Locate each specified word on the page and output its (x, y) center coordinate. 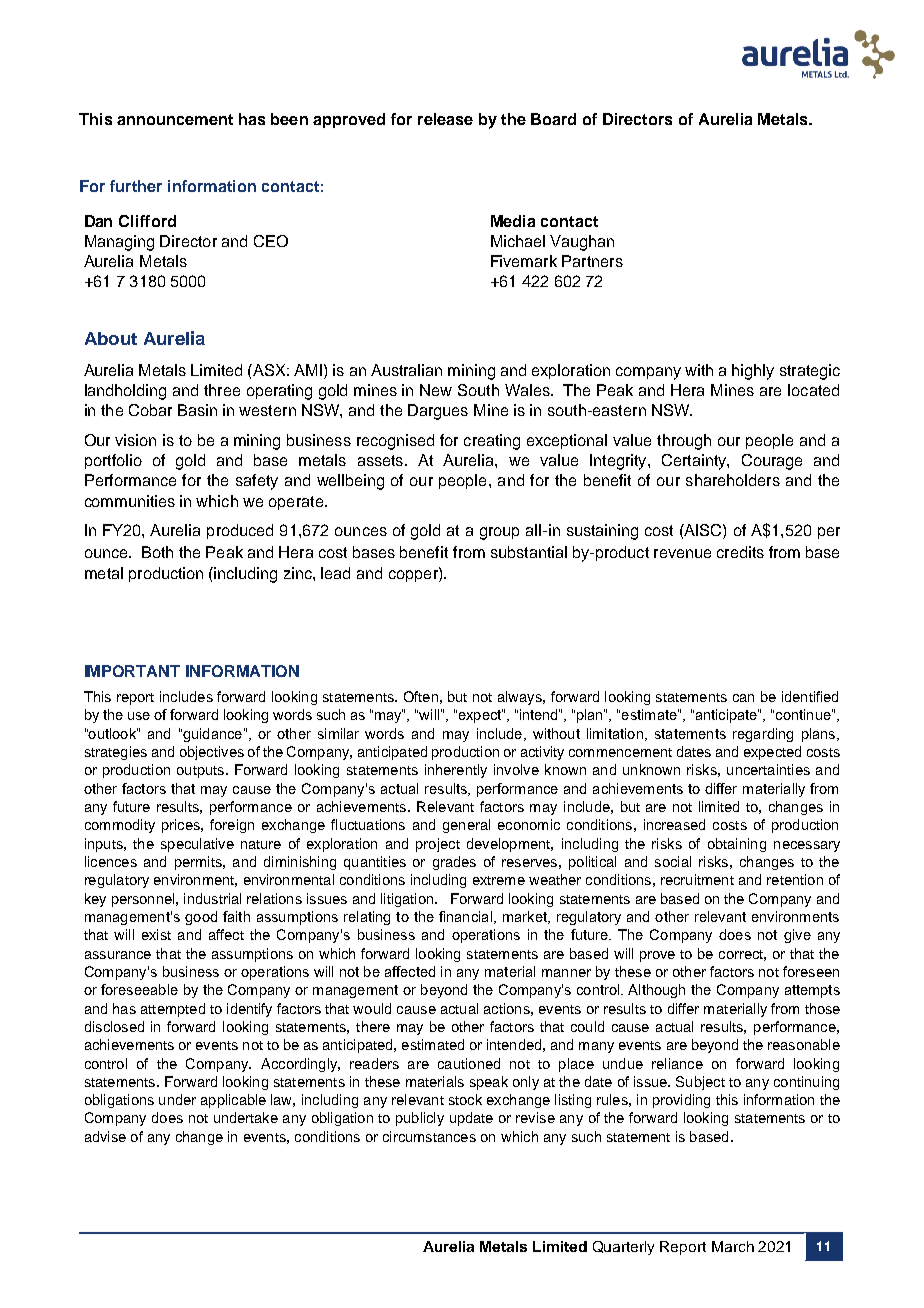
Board (553, 119)
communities (130, 501)
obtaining (737, 845)
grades (454, 863)
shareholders (733, 480)
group (499, 533)
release (445, 119)
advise (105, 1136)
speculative (197, 845)
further (136, 186)
